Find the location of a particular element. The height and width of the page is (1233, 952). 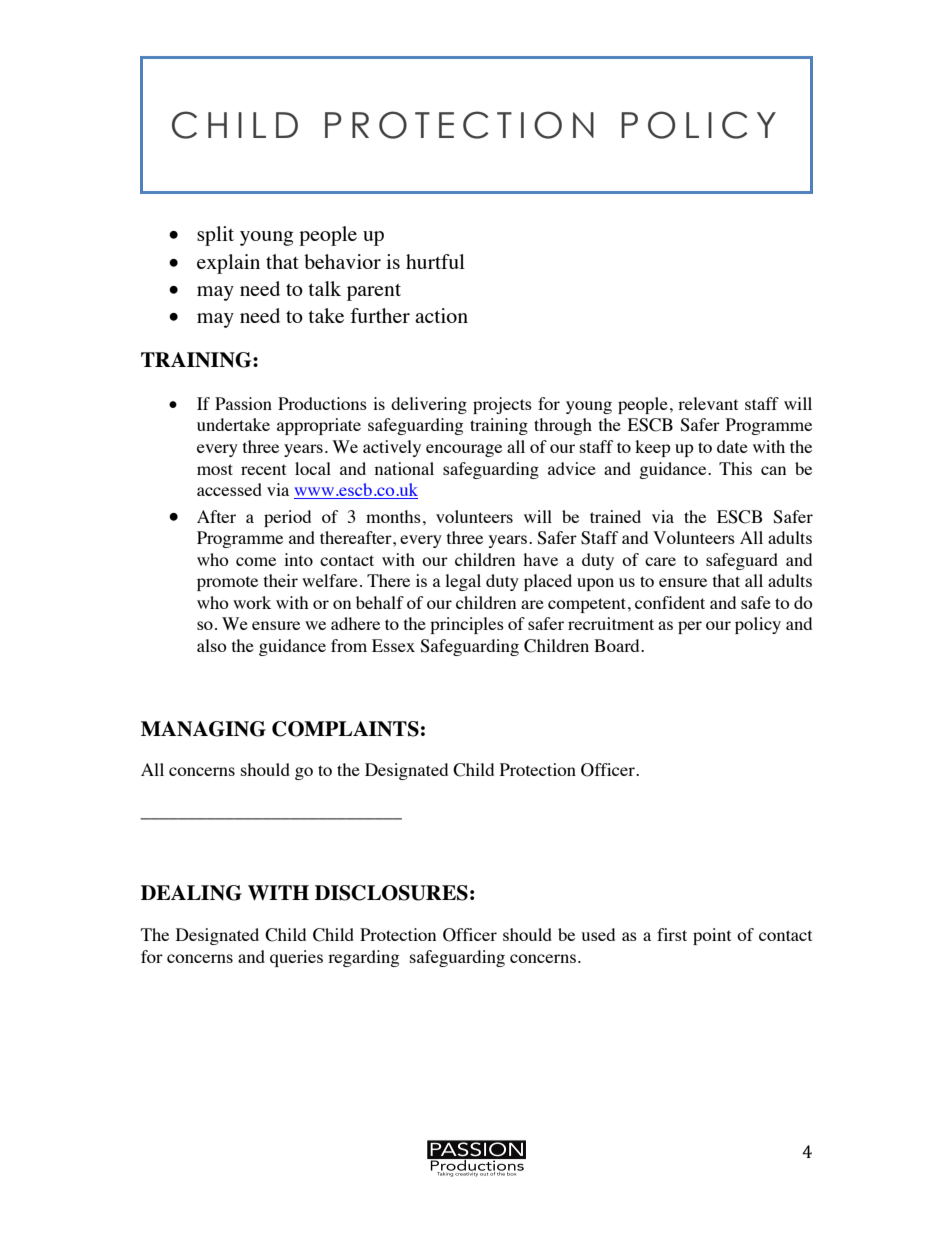

encourage is located at coordinates (464, 450).
